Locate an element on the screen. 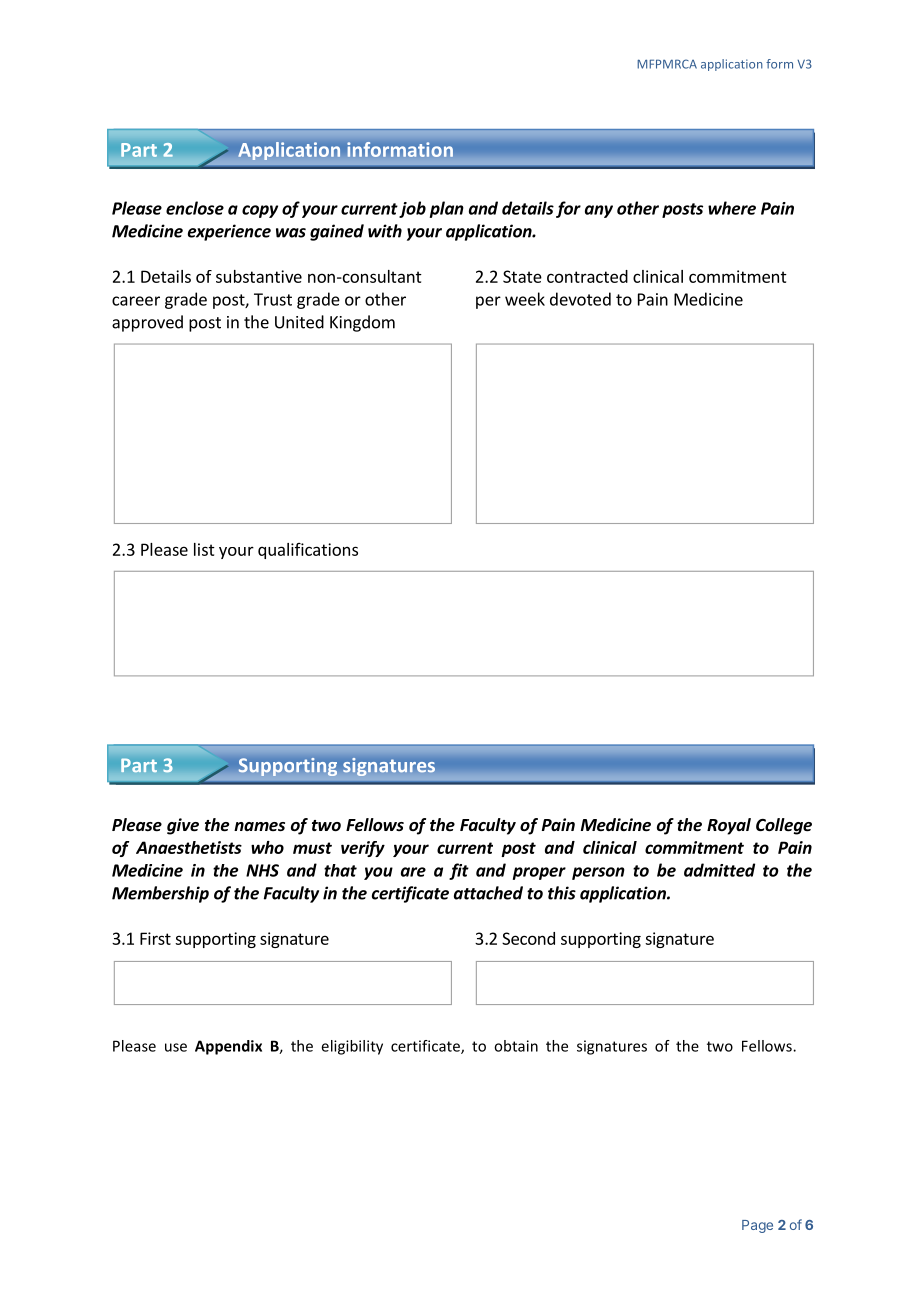 Image resolution: width=924 pixels, height=1308 pixels. experience is located at coordinates (229, 232).
